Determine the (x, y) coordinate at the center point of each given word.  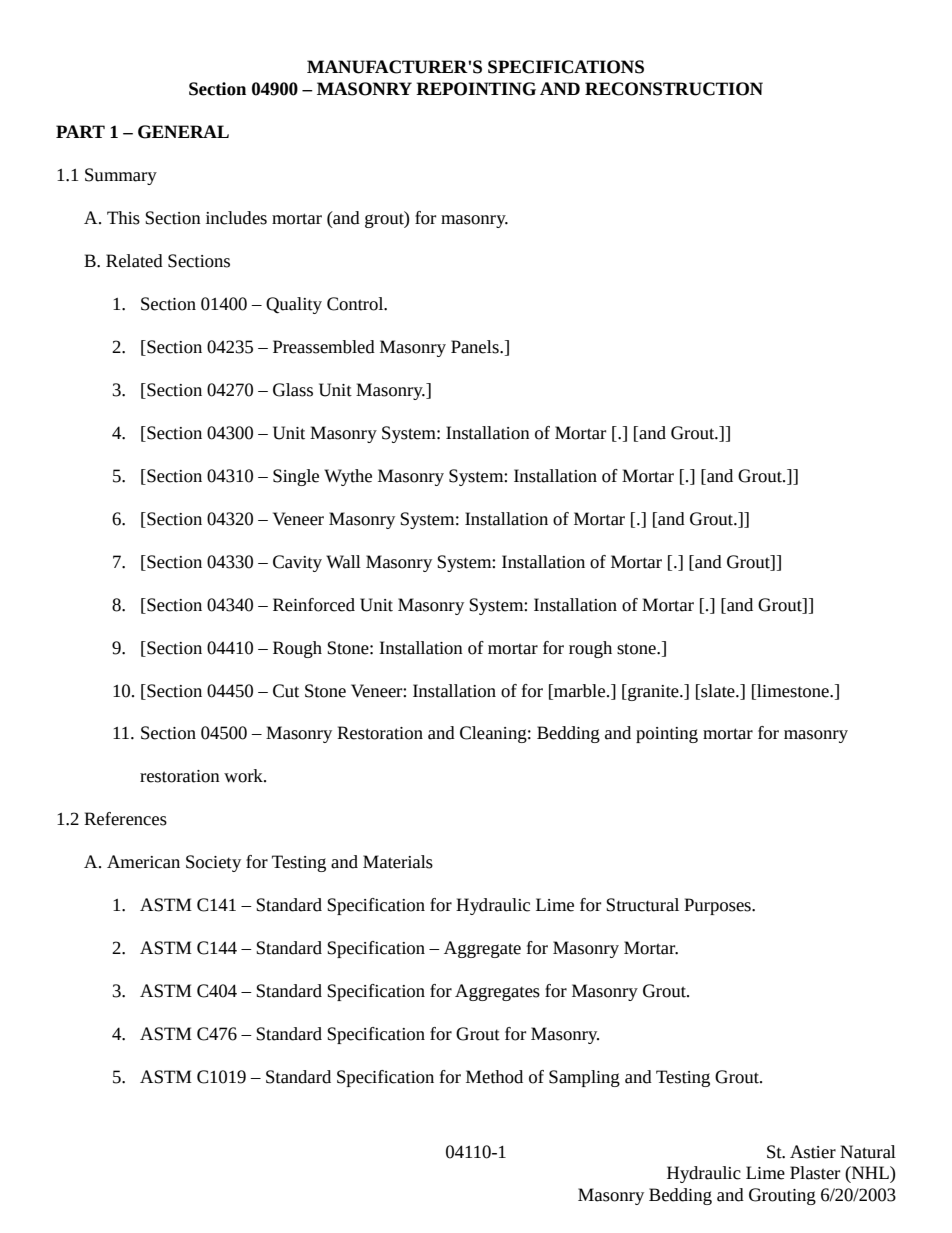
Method (494, 1077)
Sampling (584, 1078)
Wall (343, 562)
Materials (398, 862)
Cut (286, 691)
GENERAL (183, 132)
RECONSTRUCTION (674, 89)
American (143, 862)
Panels (476, 347)
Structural (642, 905)
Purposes (718, 906)
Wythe (348, 477)
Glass (293, 390)
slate (718, 691)
